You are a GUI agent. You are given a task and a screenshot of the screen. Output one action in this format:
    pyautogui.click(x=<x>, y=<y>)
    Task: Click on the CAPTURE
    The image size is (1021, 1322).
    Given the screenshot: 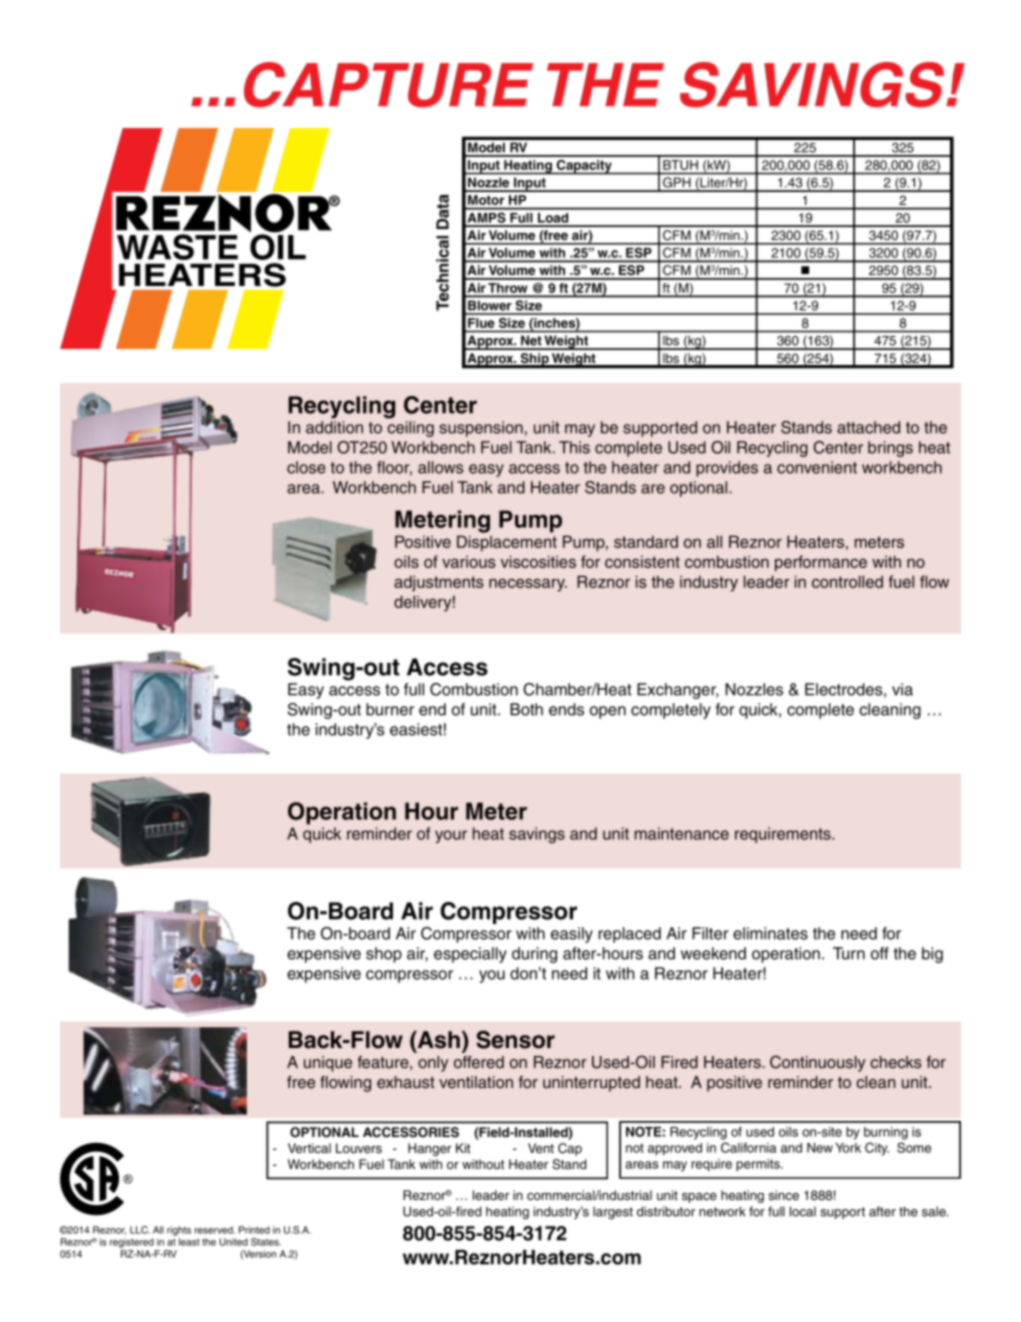 What is the action you would take?
    pyautogui.click(x=388, y=85)
